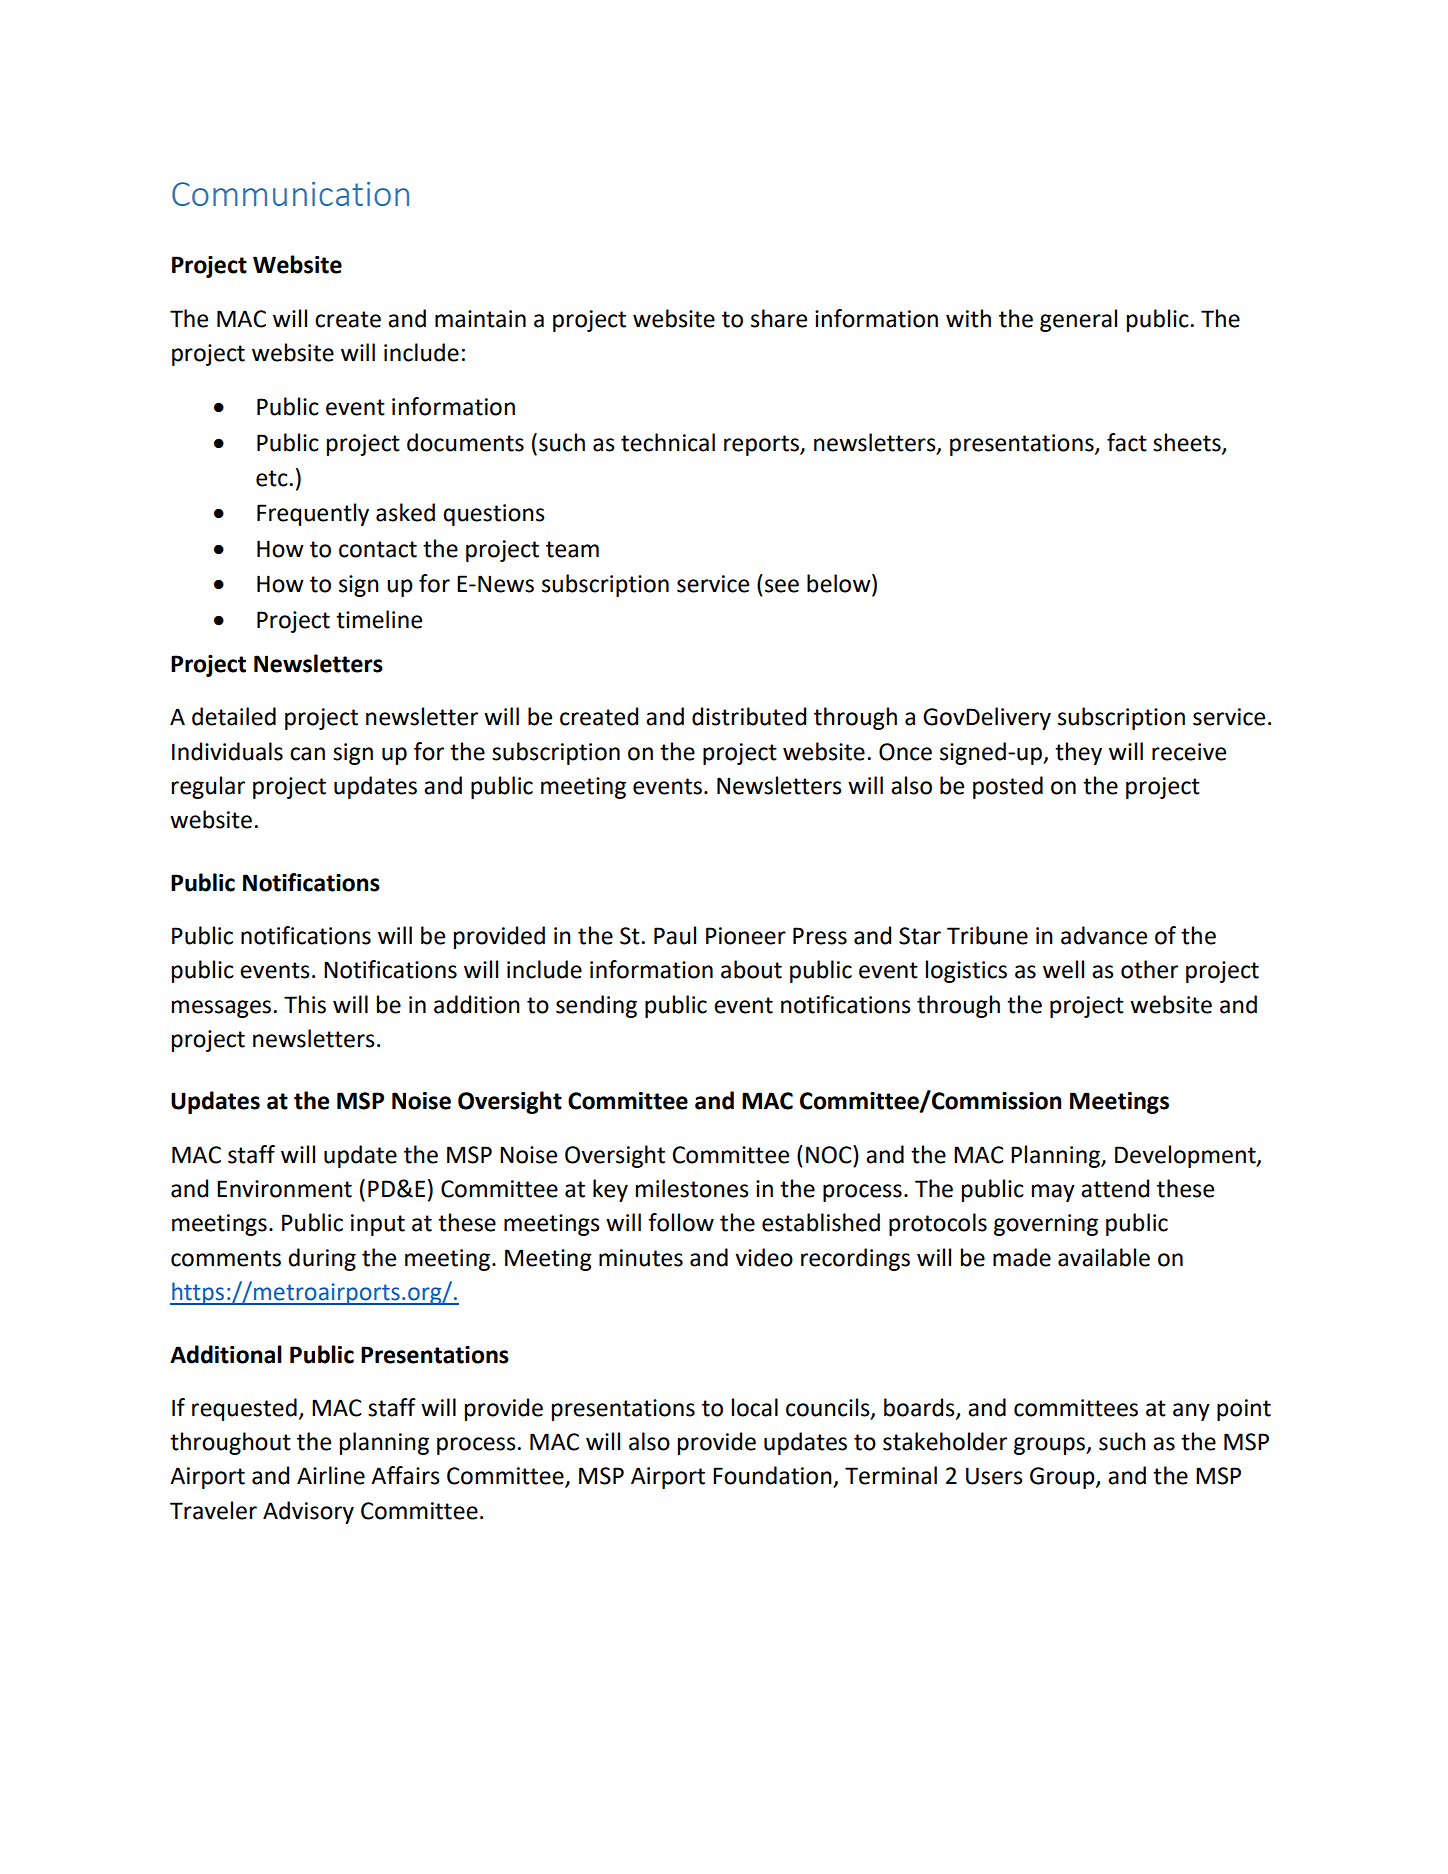 The width and height of the image is (1448, 1874). Describe the element at coordinates (772, 1475) in the image. I see `Foundation` at that location.
